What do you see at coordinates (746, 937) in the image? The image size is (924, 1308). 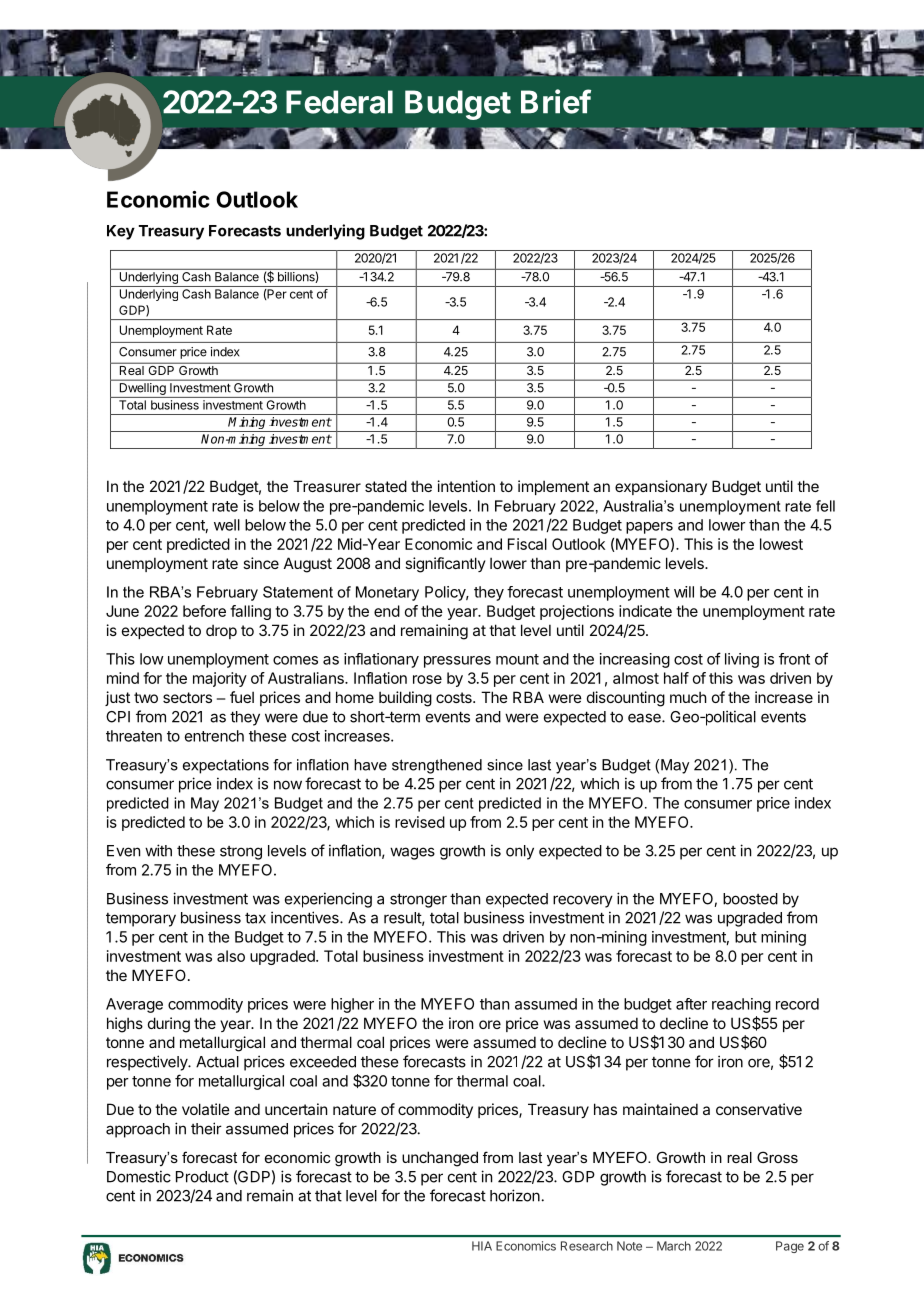 I see `but` at bounding box center [746, 937].
